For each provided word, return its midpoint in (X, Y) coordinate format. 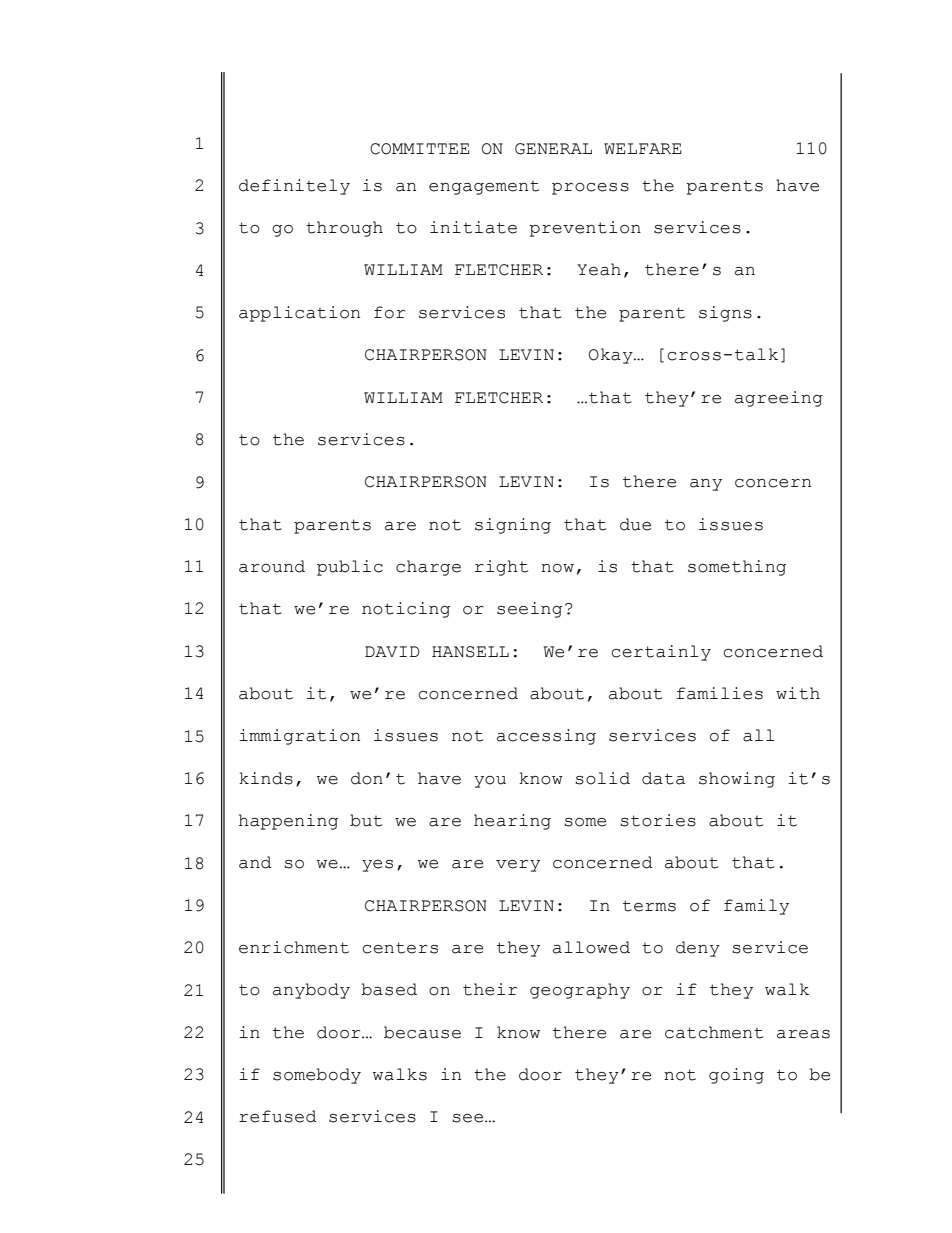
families (720, 693)
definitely (294, 187)
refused (278, 1116)
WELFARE (643, 148)
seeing (529, 610)
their (490, 989)
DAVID (392, 651)
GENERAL (553, 149)
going (736, 1076)
